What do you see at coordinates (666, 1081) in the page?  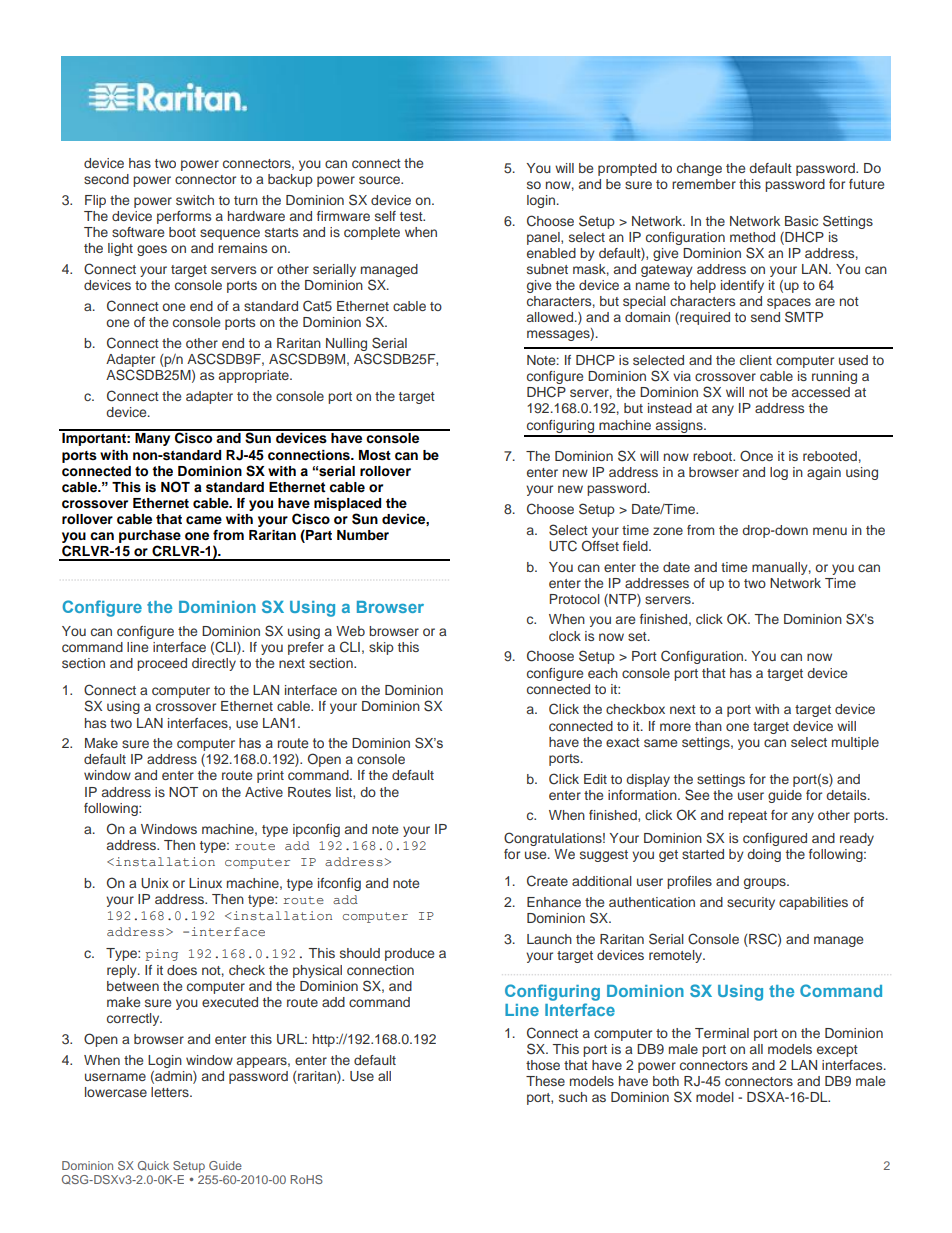 I see `both` at bounding box center [666, 1081].
